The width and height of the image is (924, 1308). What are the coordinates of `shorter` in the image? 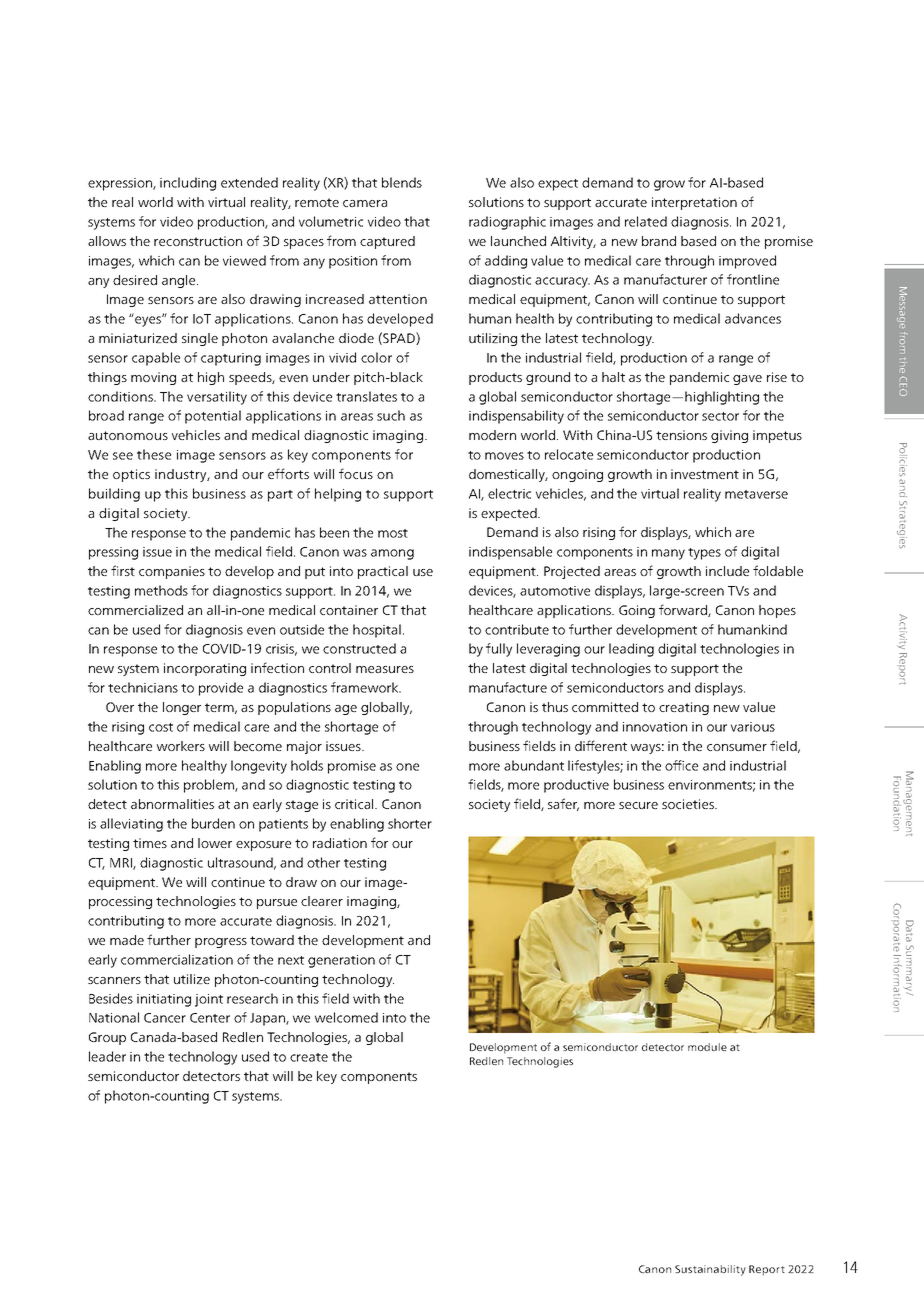 It's located at (410, 823).
